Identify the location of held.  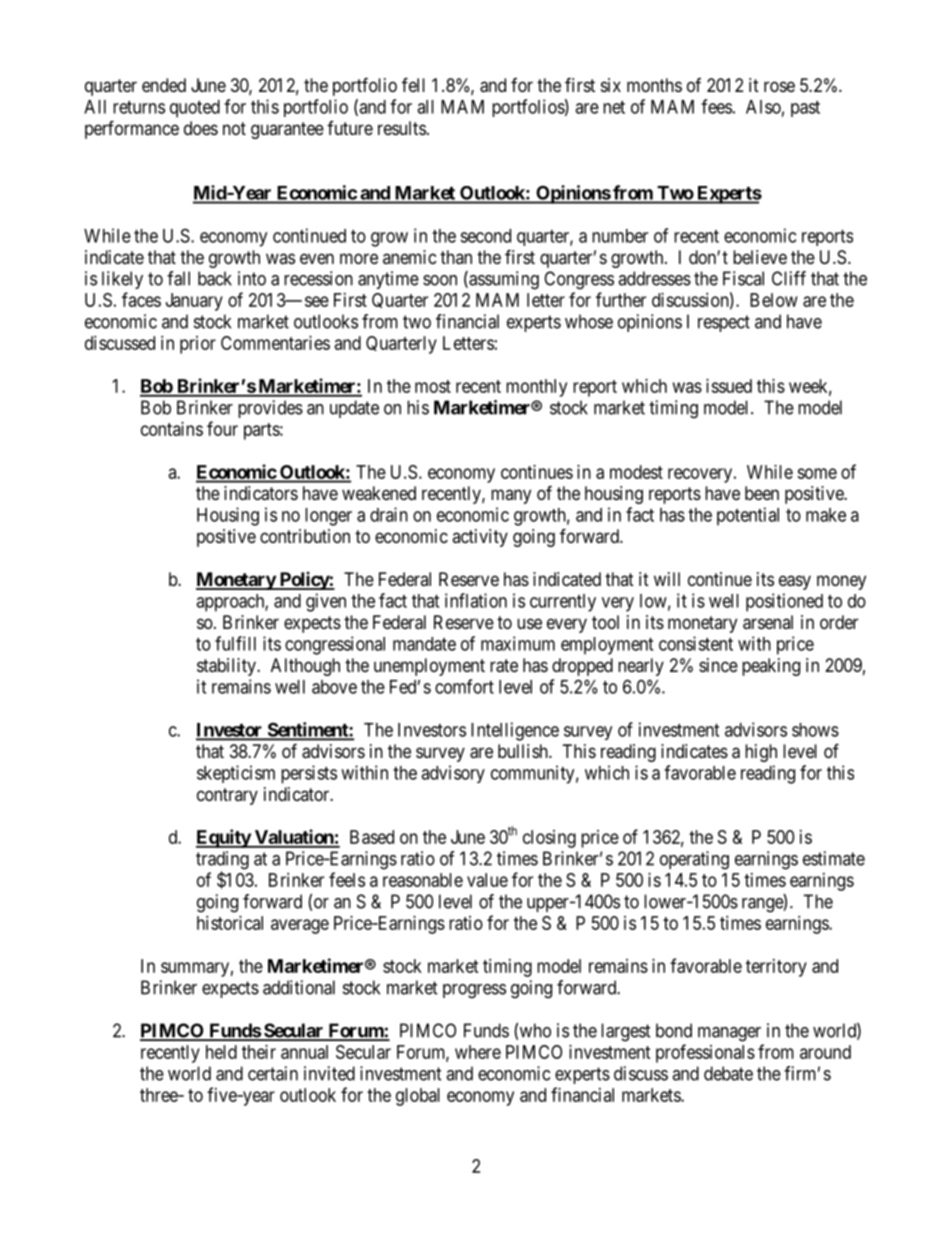
(221, 1052).
